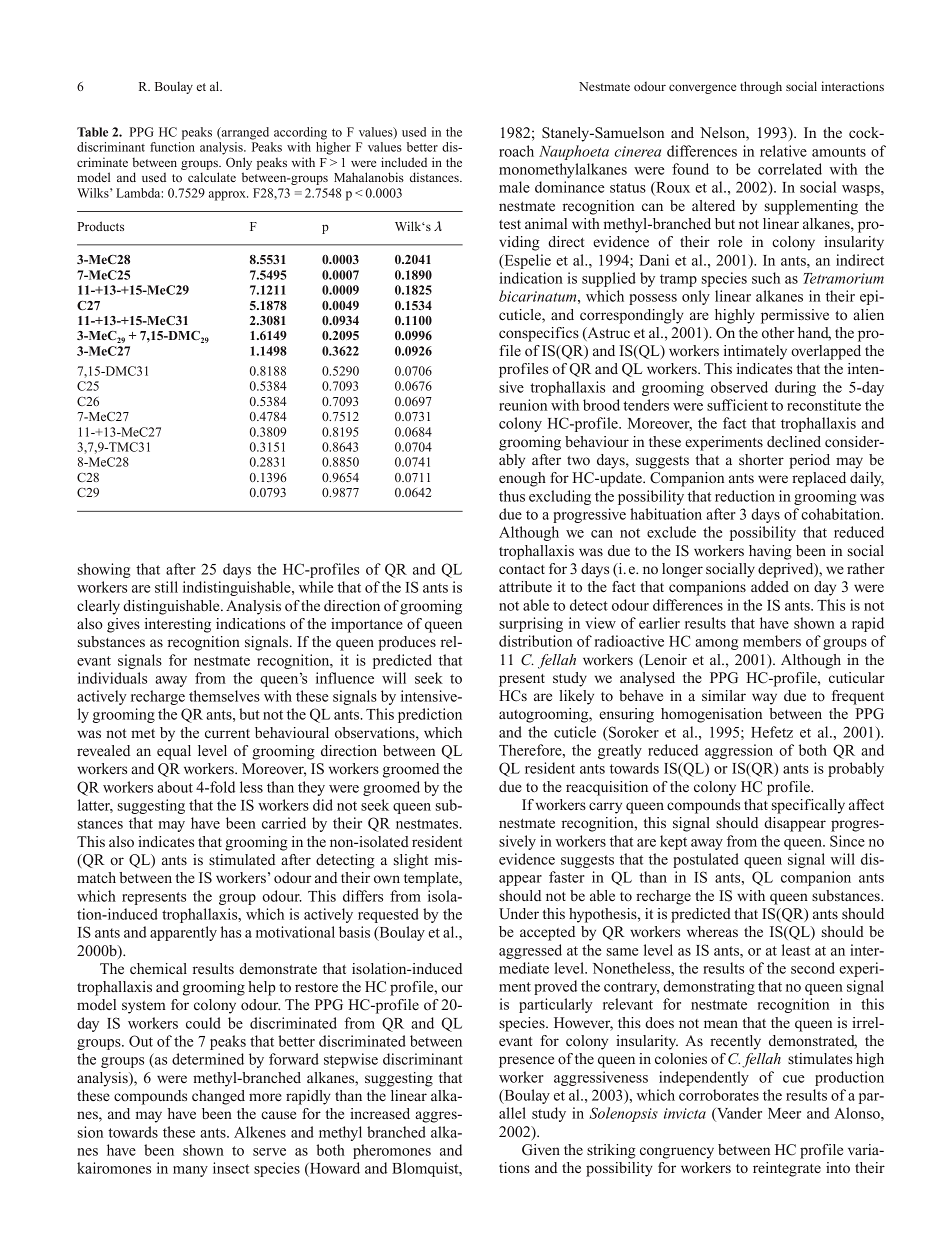  What do you see at coordinates (404, 162) in the document?
I see `included` at bounding box center [404, 162].
